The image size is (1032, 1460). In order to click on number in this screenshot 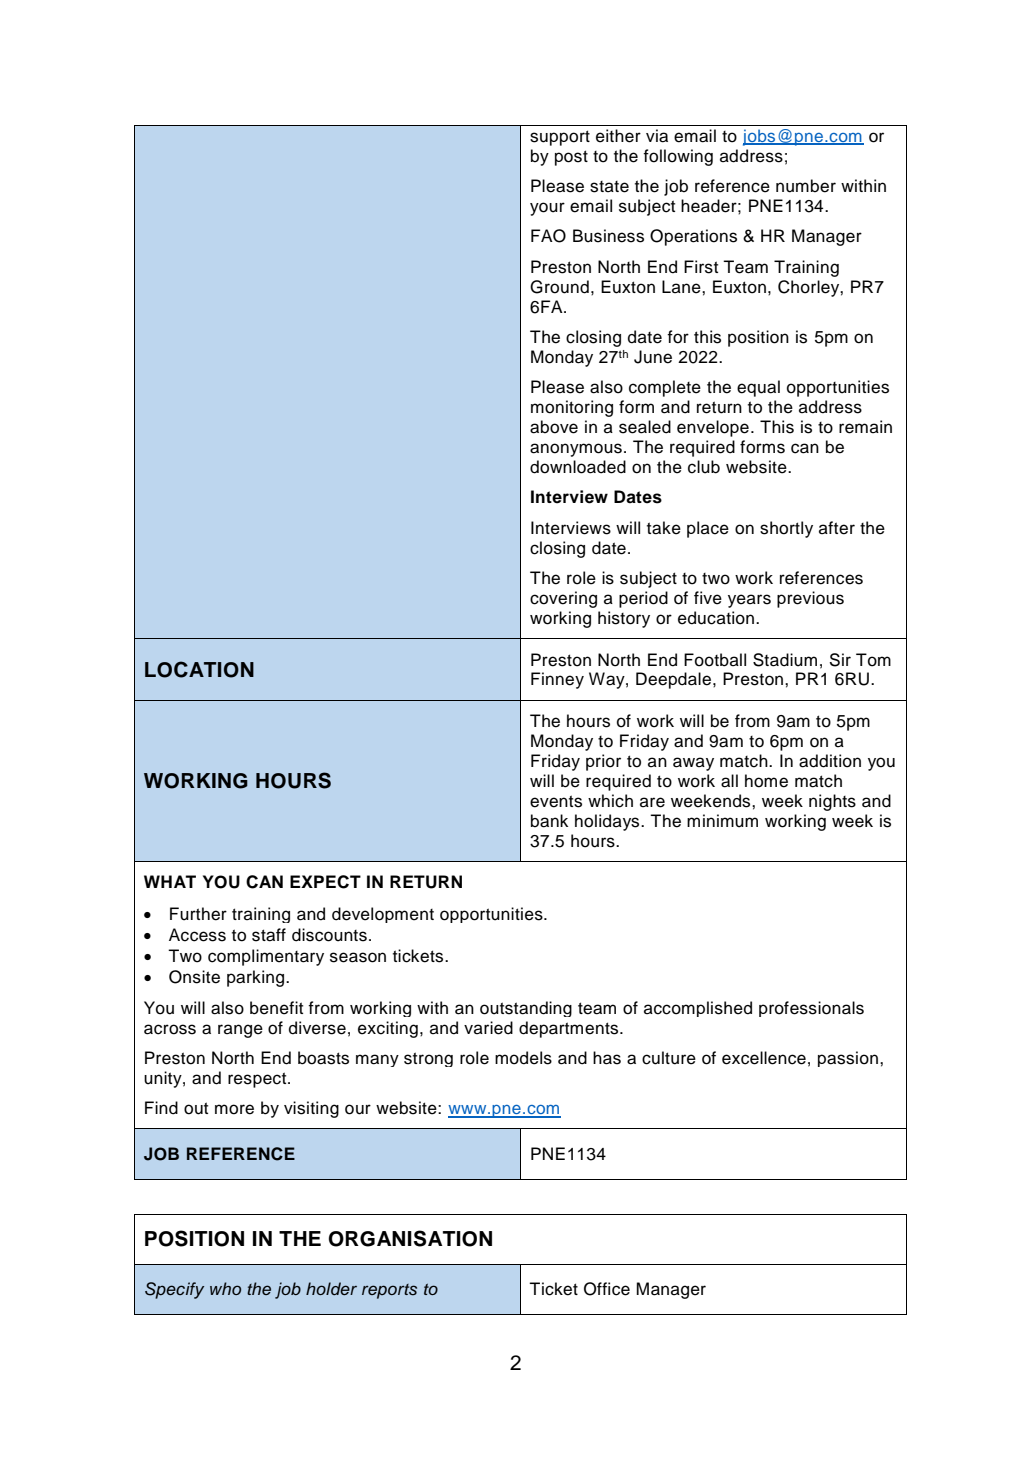, I will do `click(806, 186)`.
